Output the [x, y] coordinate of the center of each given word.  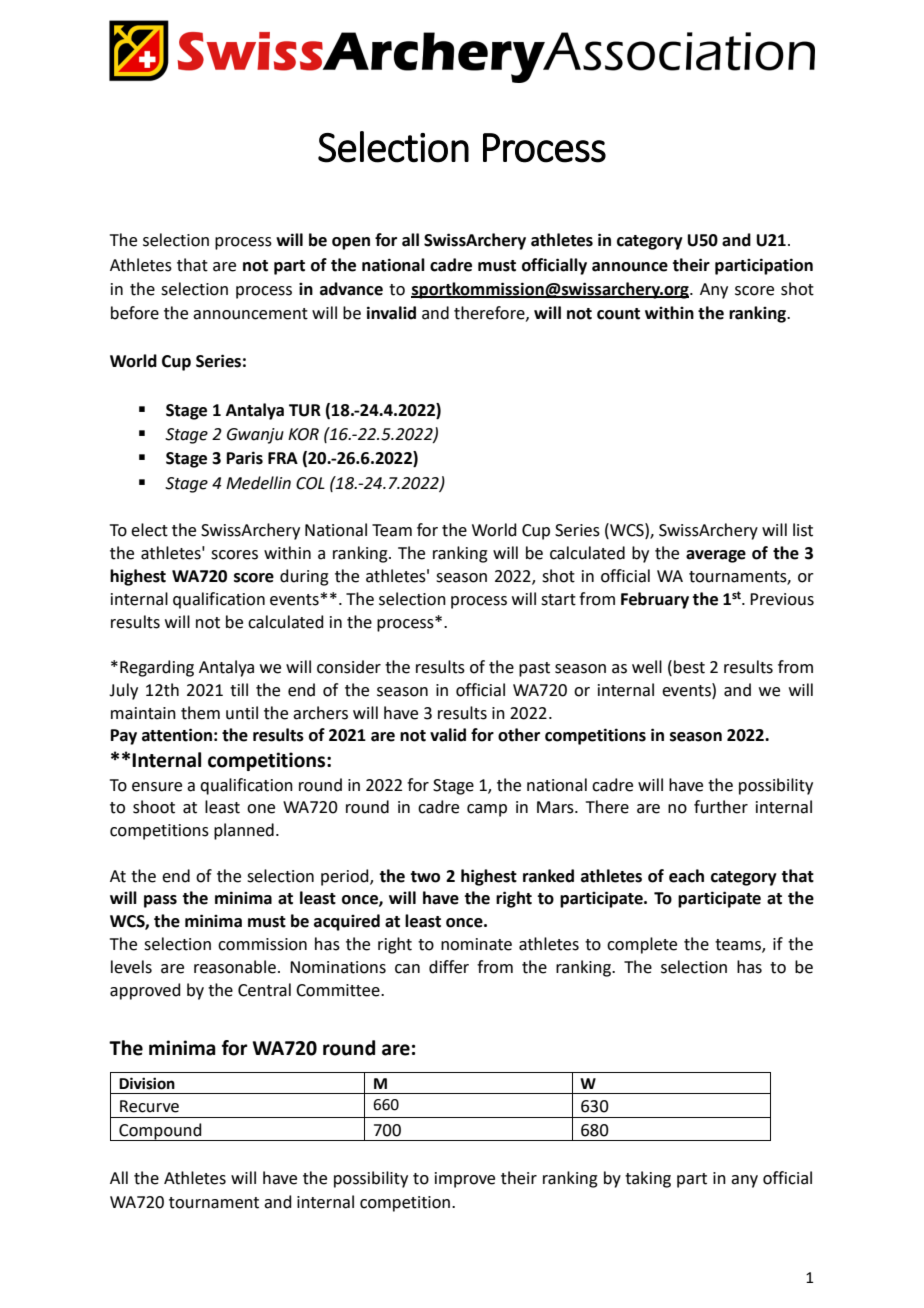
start [558, 600]
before [135, 313]
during [304, 577]
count [618, 314]
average [716, 556]
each [686, 876]
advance [351, 289]
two [425, 877]
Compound [160, 1132]
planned [244, 831]
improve [465, 1180]
